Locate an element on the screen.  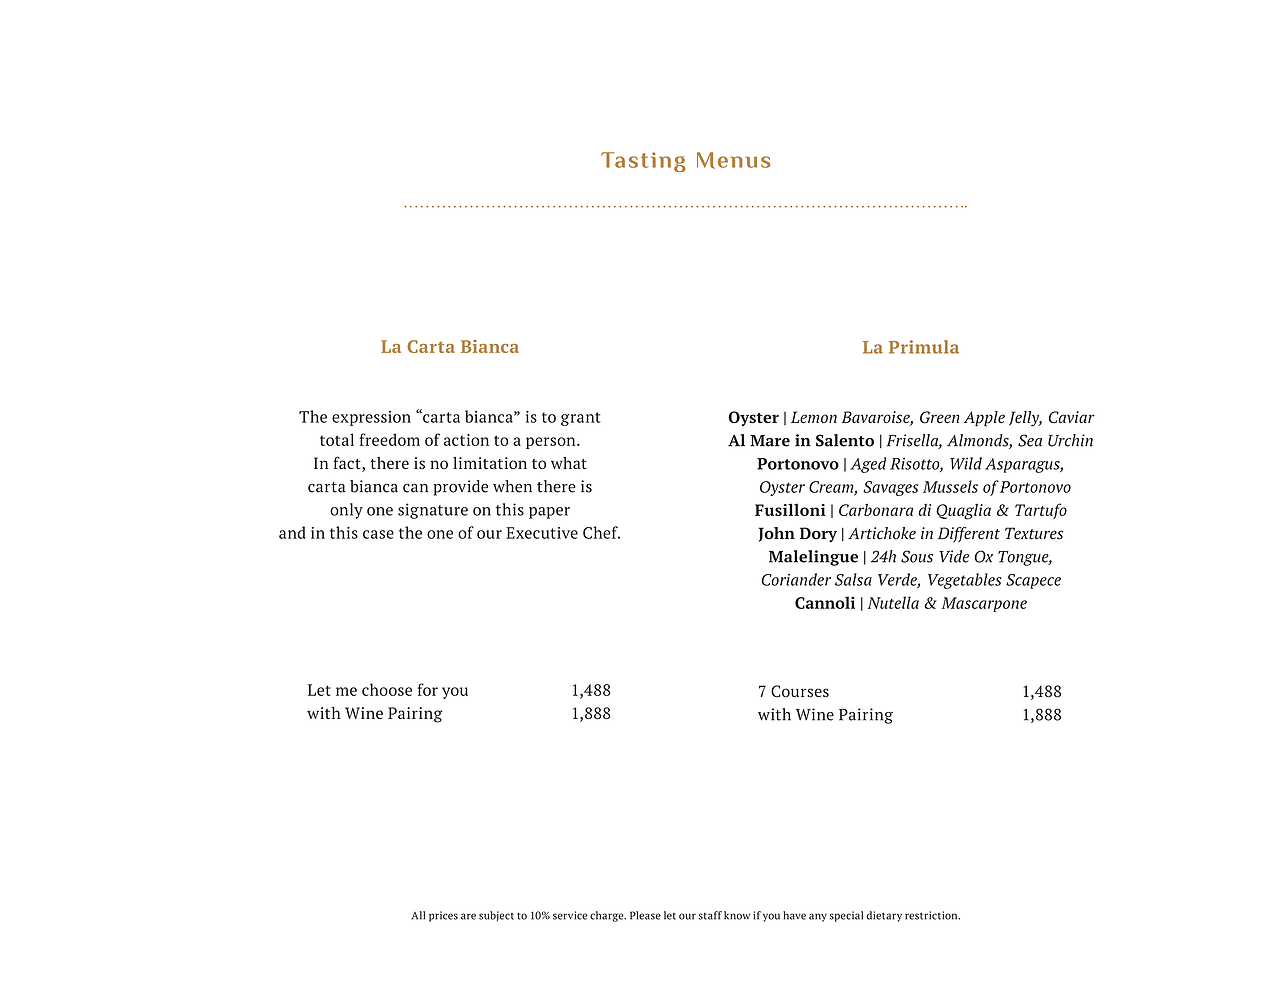
Tasting is located at coordinates (643, 162).
